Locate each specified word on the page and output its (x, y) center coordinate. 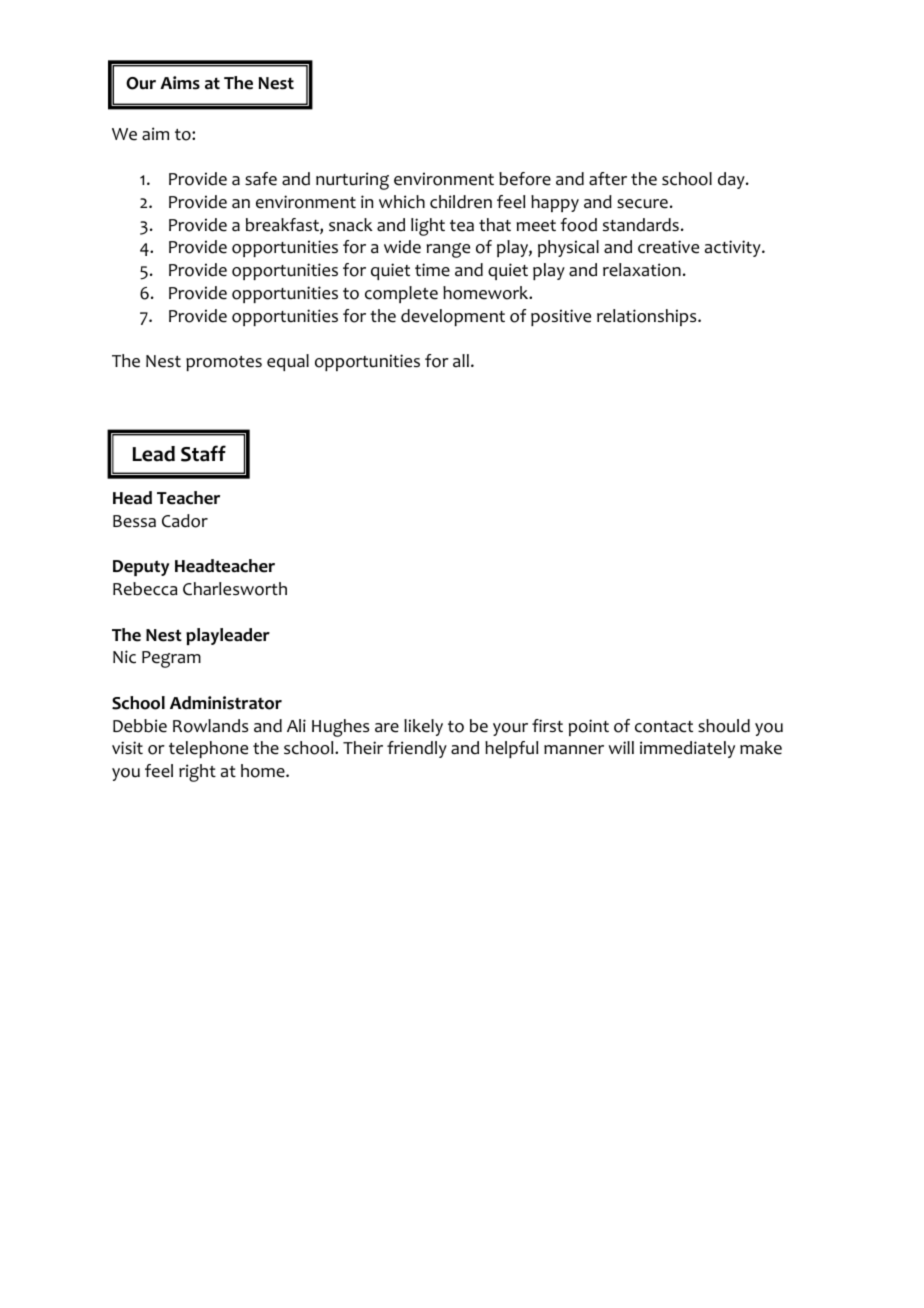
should (724, 726)
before (525, 179)
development (453, 317)
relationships (648, 317)
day (732, 180)
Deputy (141, 568)
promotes (224, 363)
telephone (208, 749)
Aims (180, 83)
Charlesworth (235, 589)
